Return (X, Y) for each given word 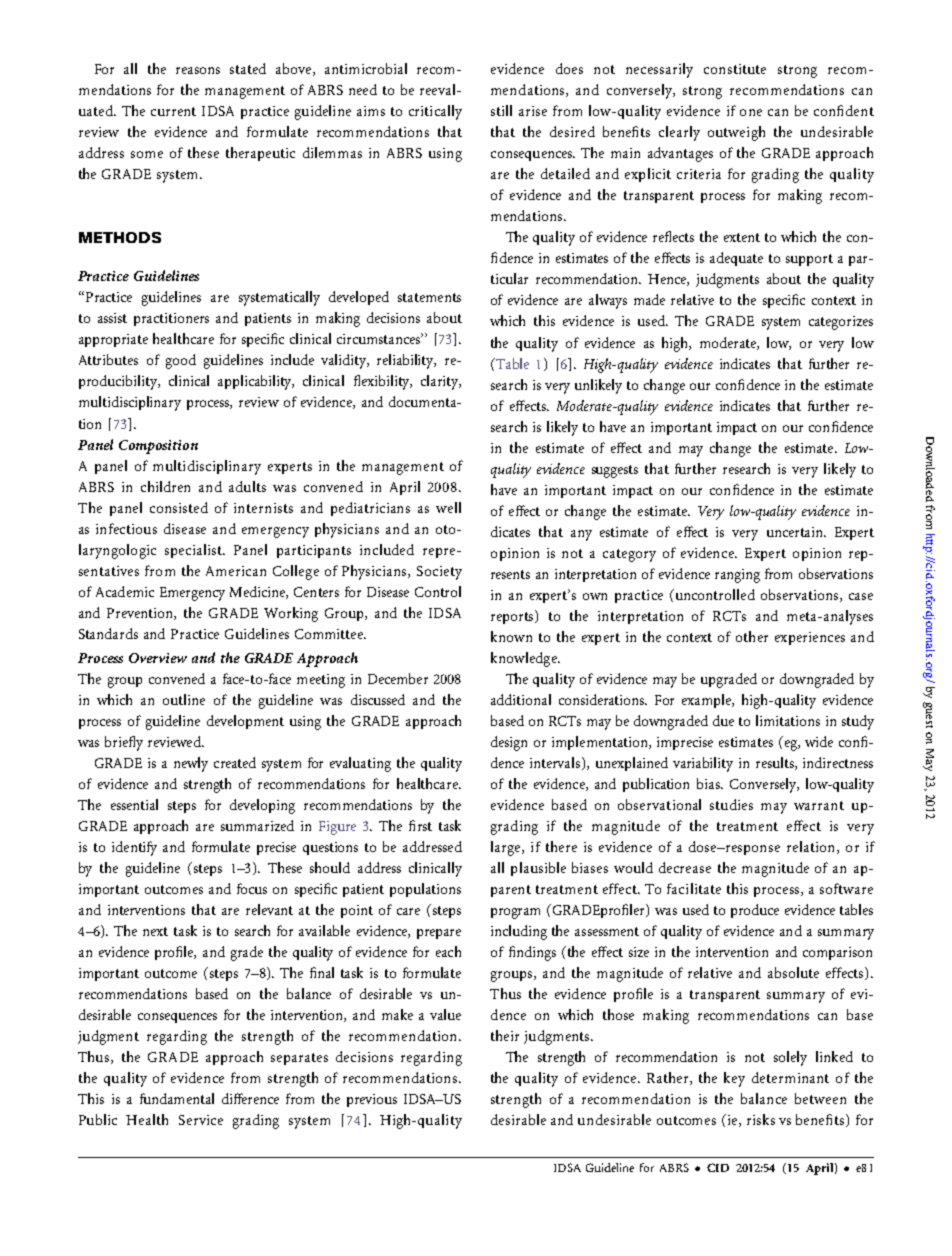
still (501, 110)
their (505, 1035)
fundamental (177, 1098)
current (173, 111)
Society (439, 573)
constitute (735, 69)
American (236, 571)
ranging (737, 576)
